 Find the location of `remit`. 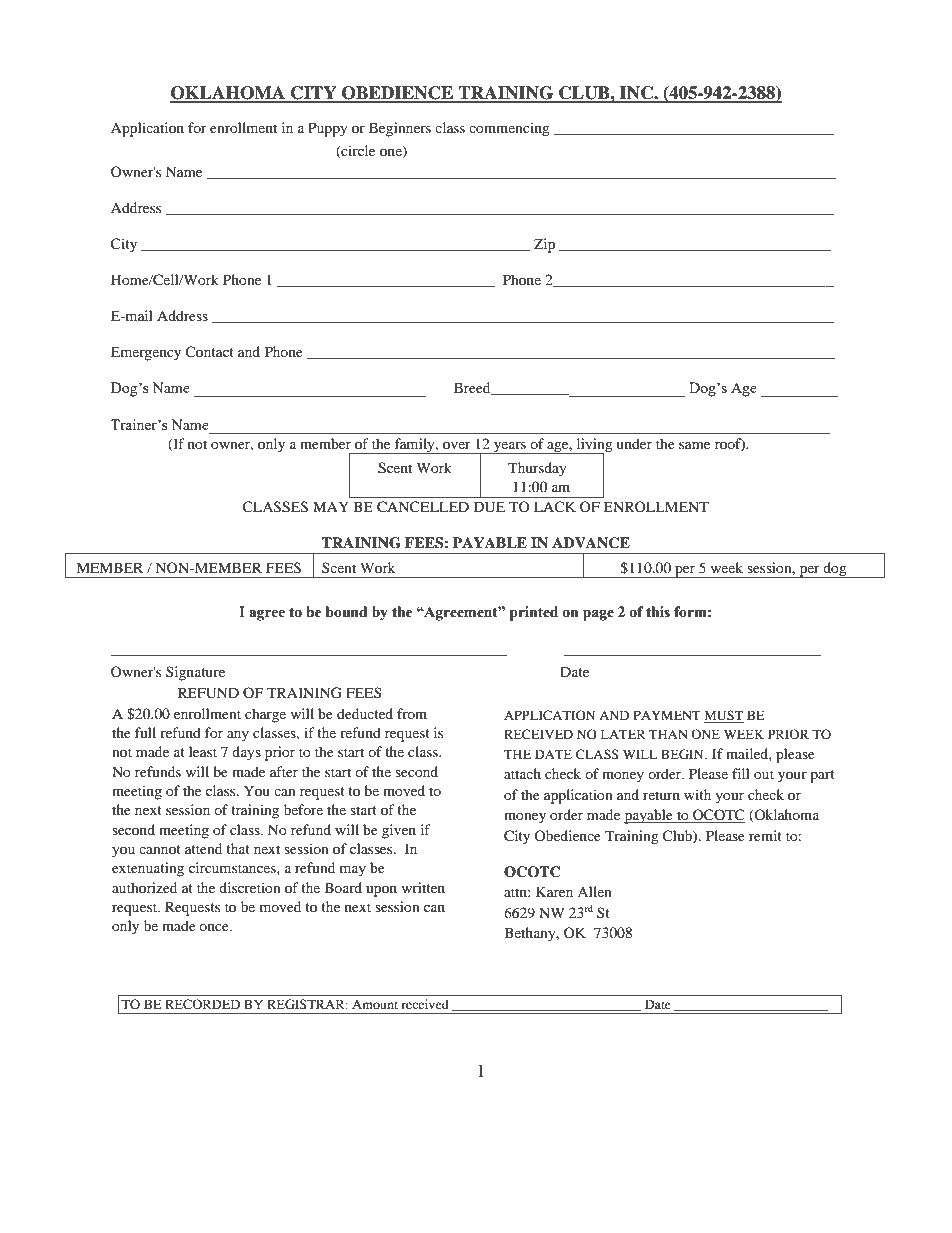

remit is located at coordinates (765, 835).
